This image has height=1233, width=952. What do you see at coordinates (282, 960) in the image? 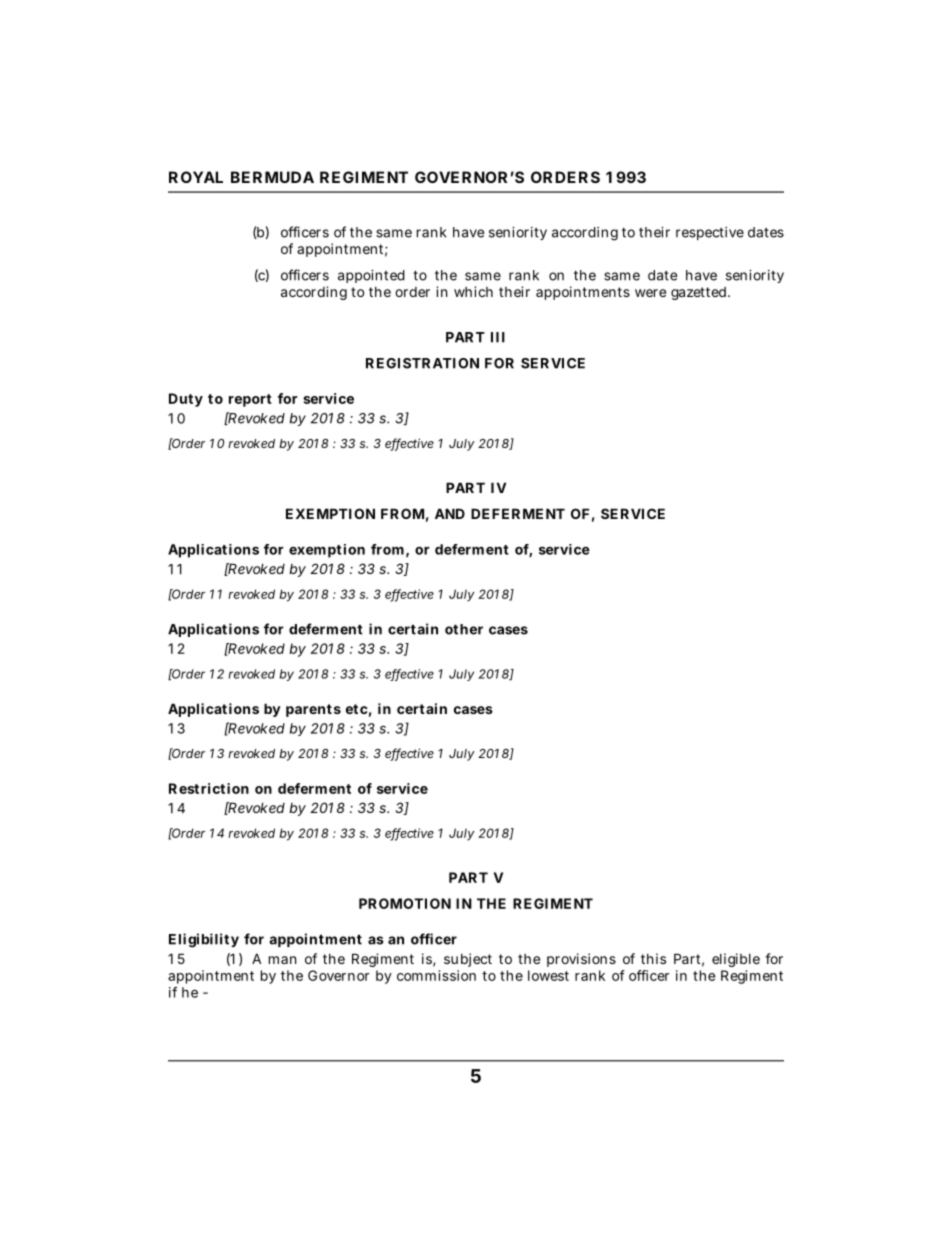
I see `man` at bounding box center [282, 960].
